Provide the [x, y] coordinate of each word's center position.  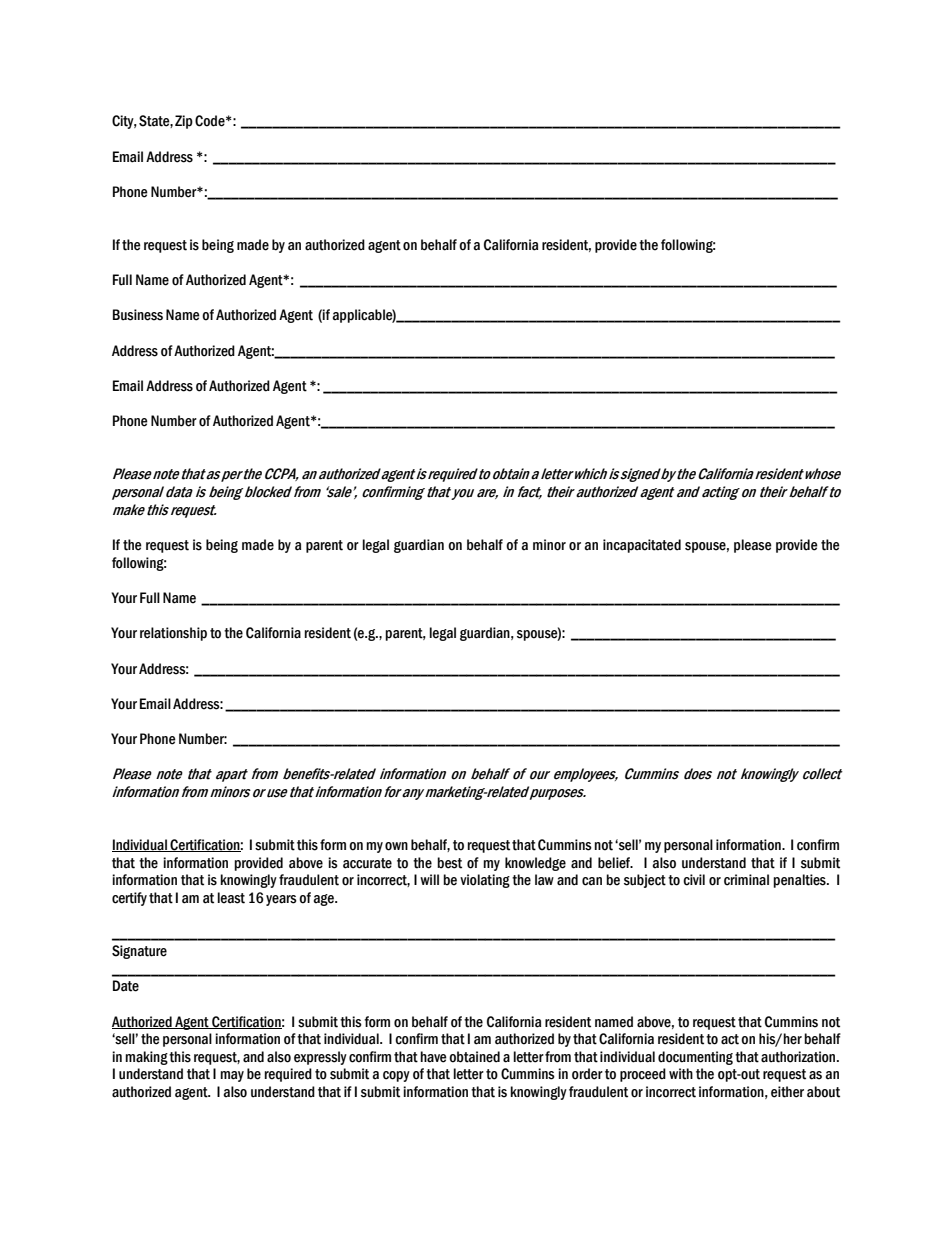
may [232, 1076]
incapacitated [642, 546]
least [231, 898]
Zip [184, 122]
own [396, 846]
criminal [746, 880]
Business [138, 315]
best [449, 863]
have [433, 1057]
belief [615, 863]
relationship [173, 634]
